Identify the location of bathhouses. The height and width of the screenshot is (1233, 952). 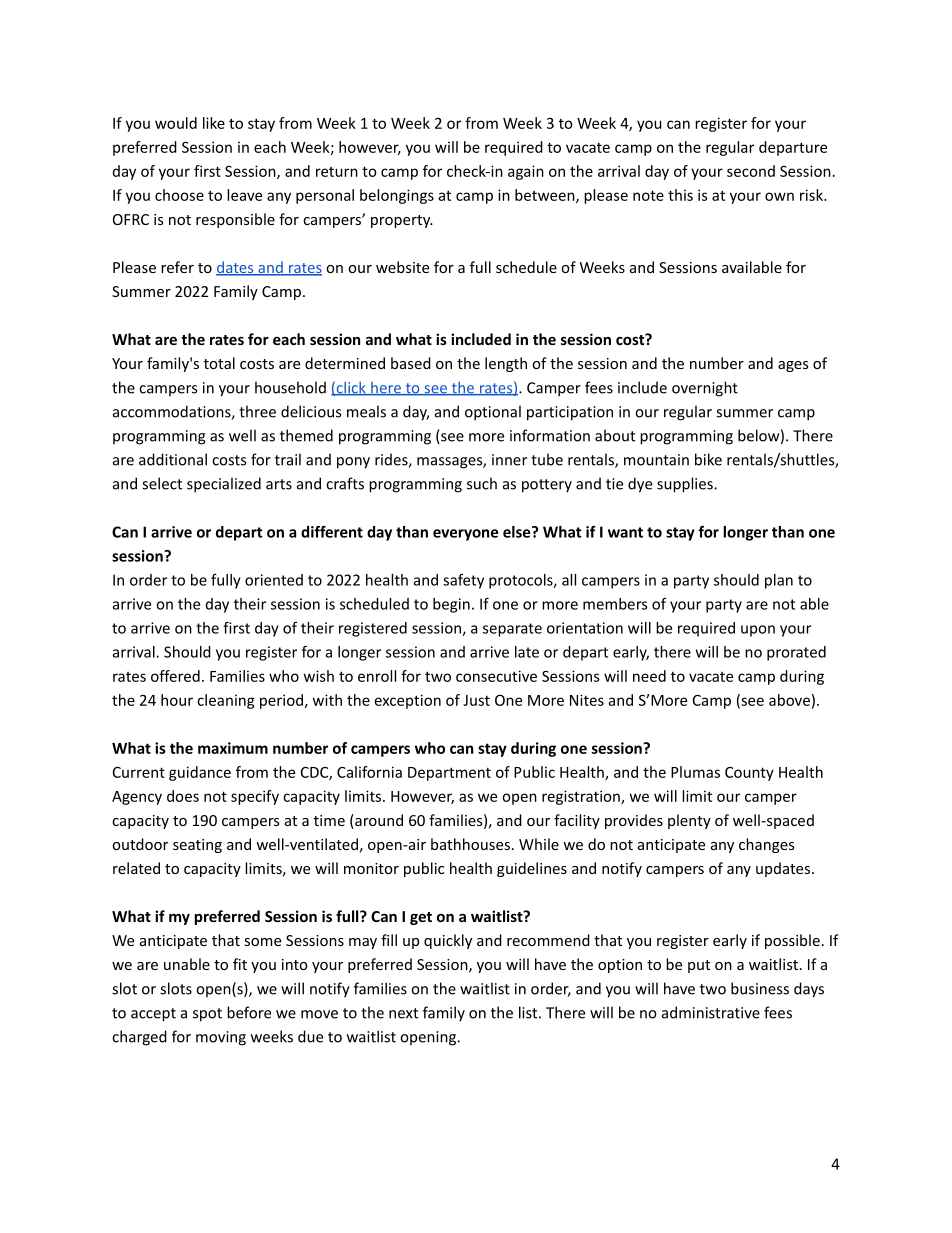
(470, 844).
